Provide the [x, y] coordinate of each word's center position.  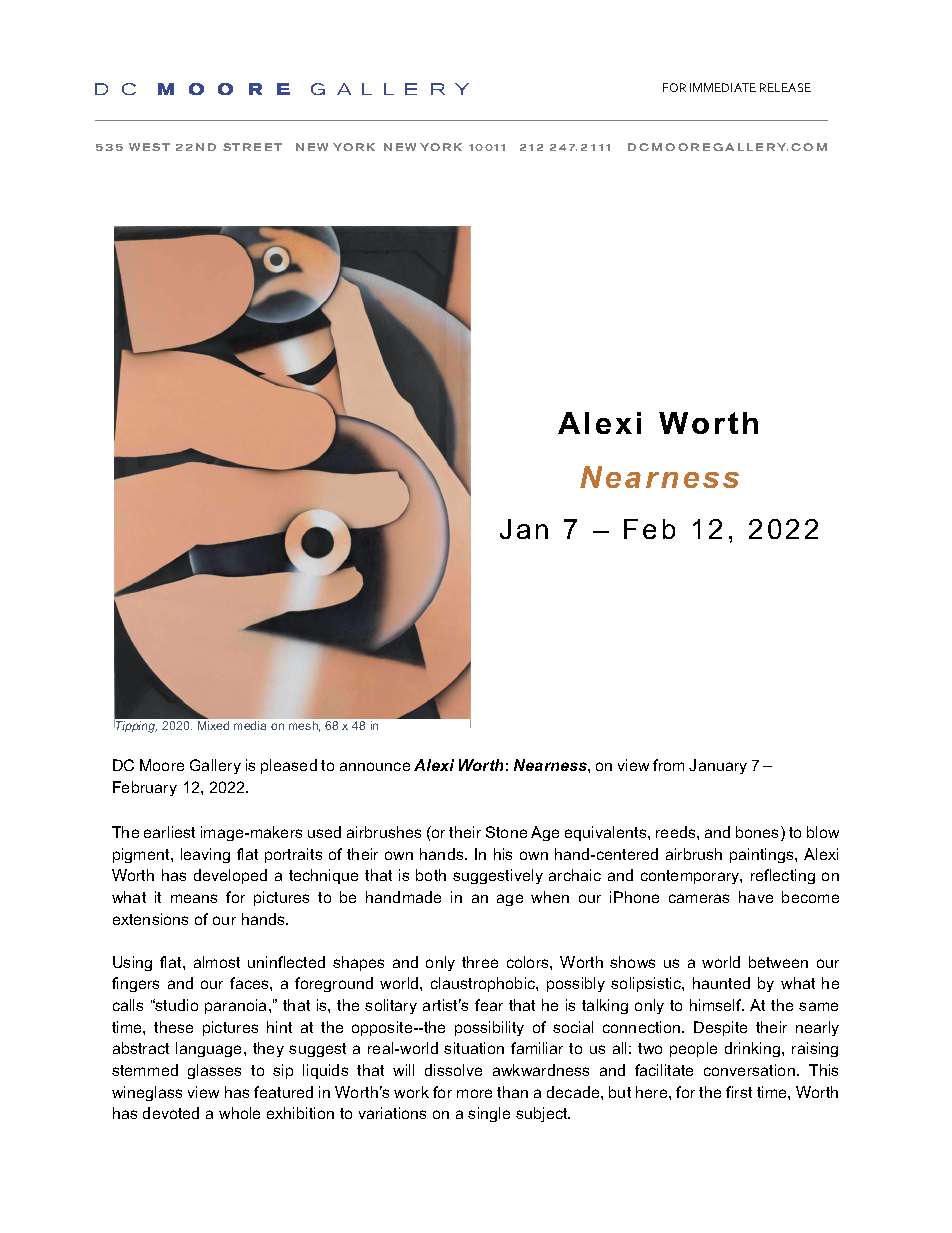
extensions [150, 919]
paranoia [237, 1006]
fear [489, 1005]
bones [759, 833]
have [756, 897]
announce [375, 766]
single [489, 1114]
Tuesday [745, 1014]
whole [239, 1113]
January [718, 766]
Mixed [213, 725]
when [550, 897]
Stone [506, 832]
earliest [169, 832]
